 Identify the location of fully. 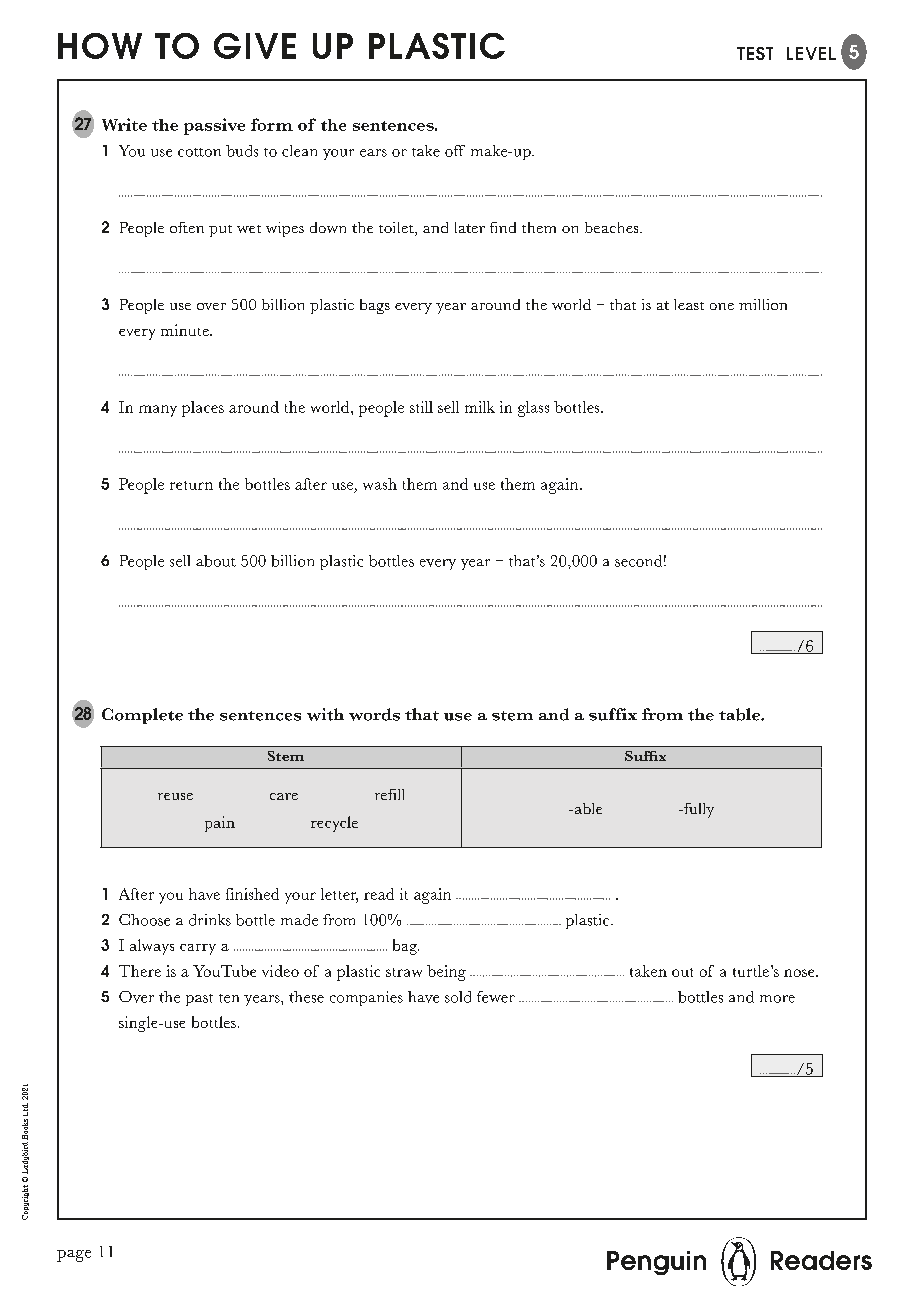
(698, 810).
